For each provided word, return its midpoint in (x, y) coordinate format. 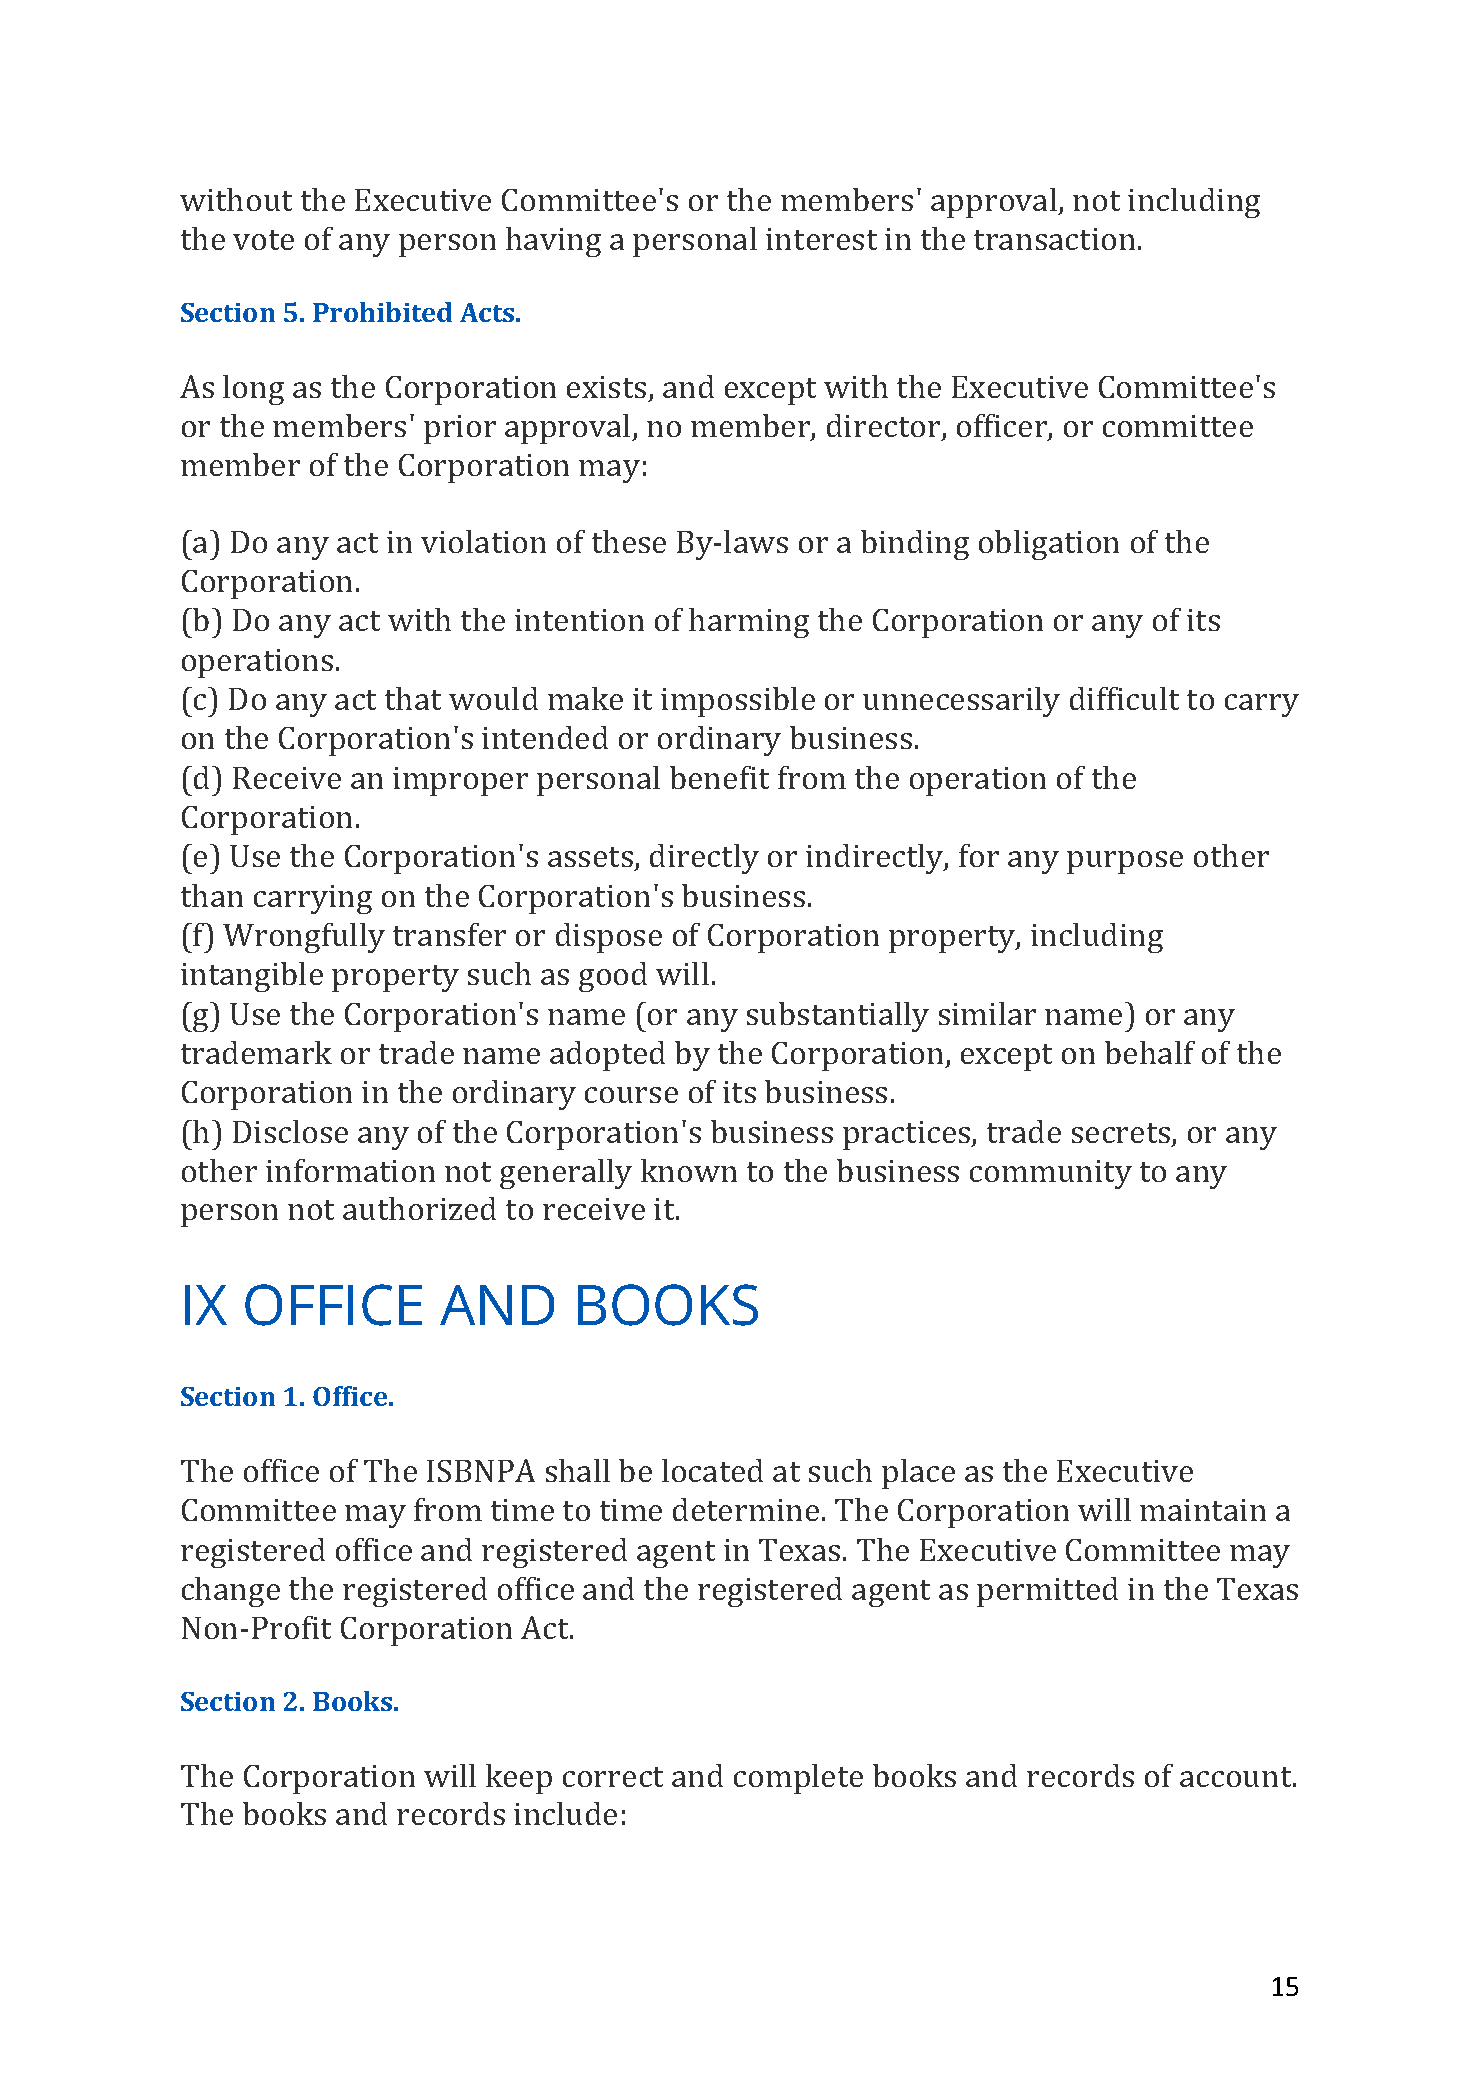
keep (519, 1779)
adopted (607, 1056)
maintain (1203, 1510)
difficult (1124, 698)
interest (821, 239)
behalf (1150, 1052)
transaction (1054, 239)
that (413, 698)
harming (749, 623)
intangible (252, 977)
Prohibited (382, 312)
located (712, 1470)
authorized (419, 1208)
